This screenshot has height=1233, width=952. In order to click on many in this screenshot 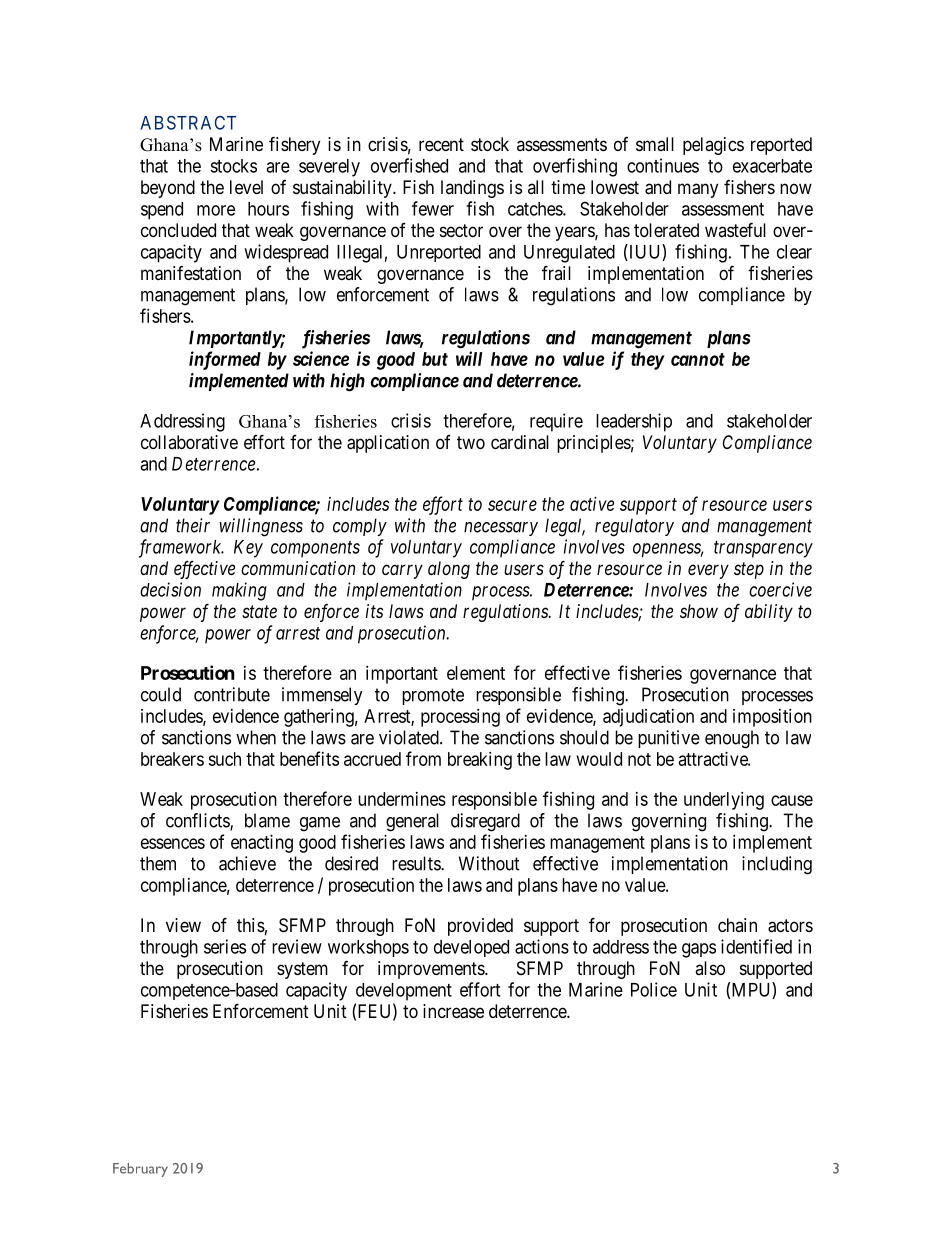, I will do `click(698, 190)`.
